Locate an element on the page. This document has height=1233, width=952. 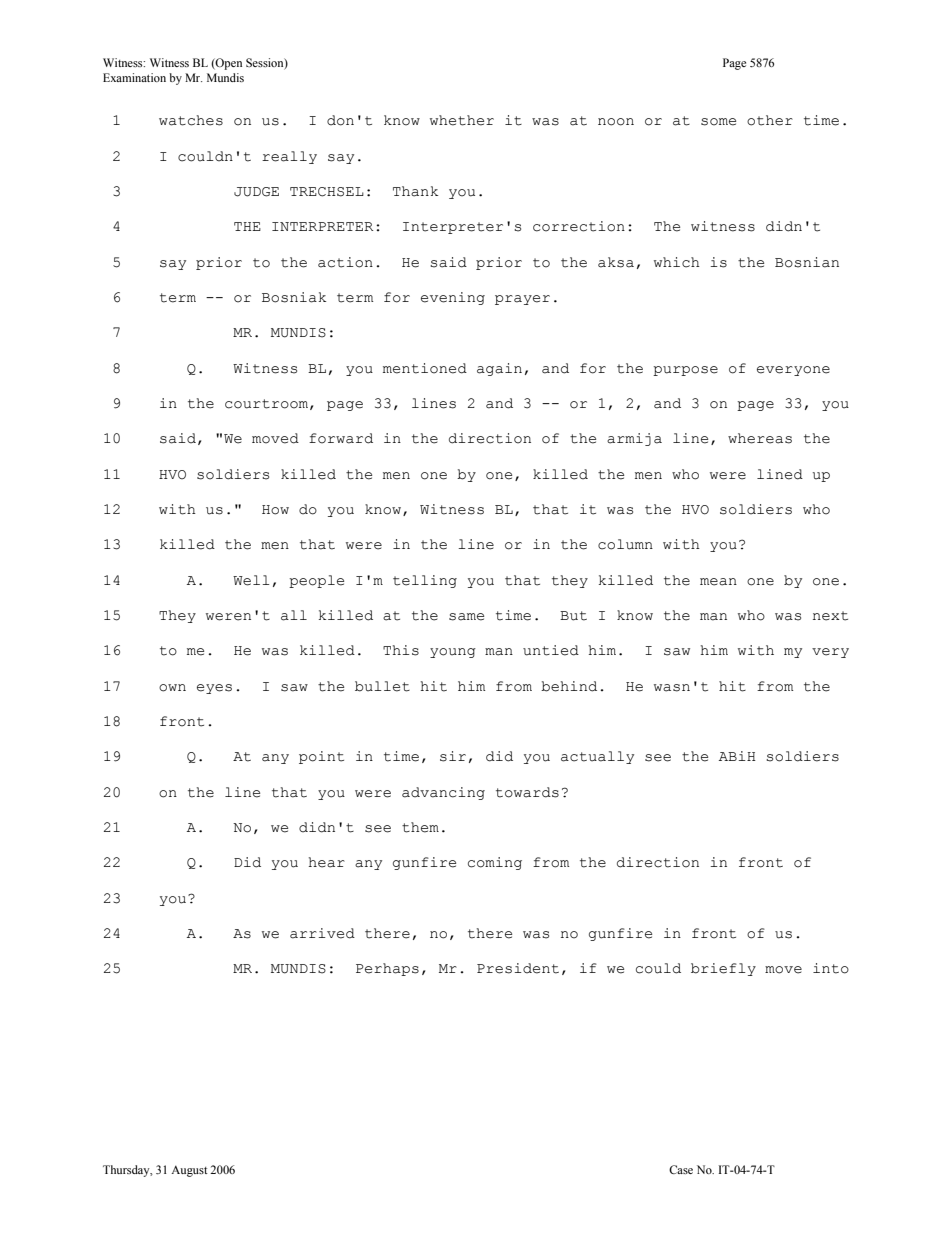
point is located at coordinates (321, 757).
